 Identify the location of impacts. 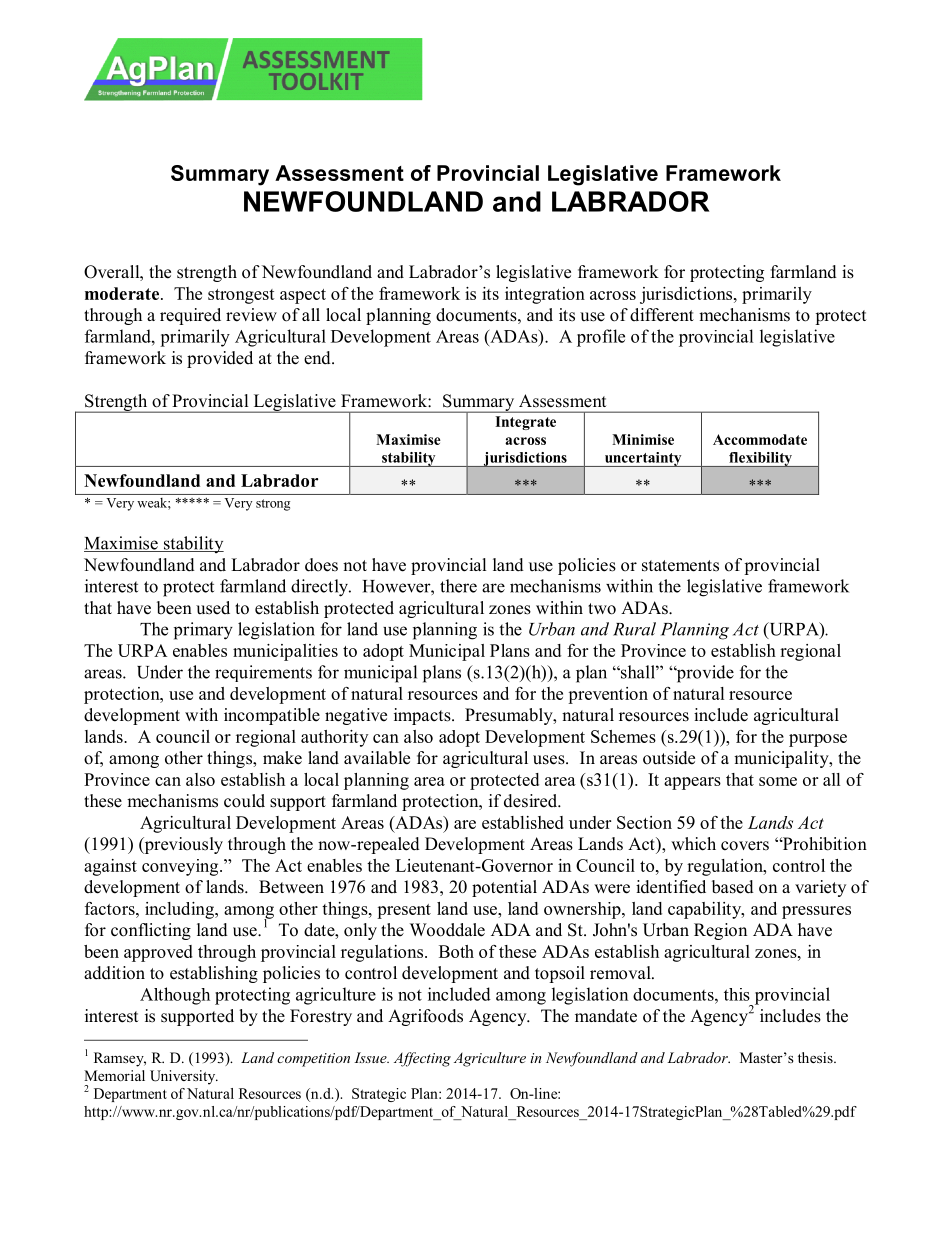
(423, 716).
